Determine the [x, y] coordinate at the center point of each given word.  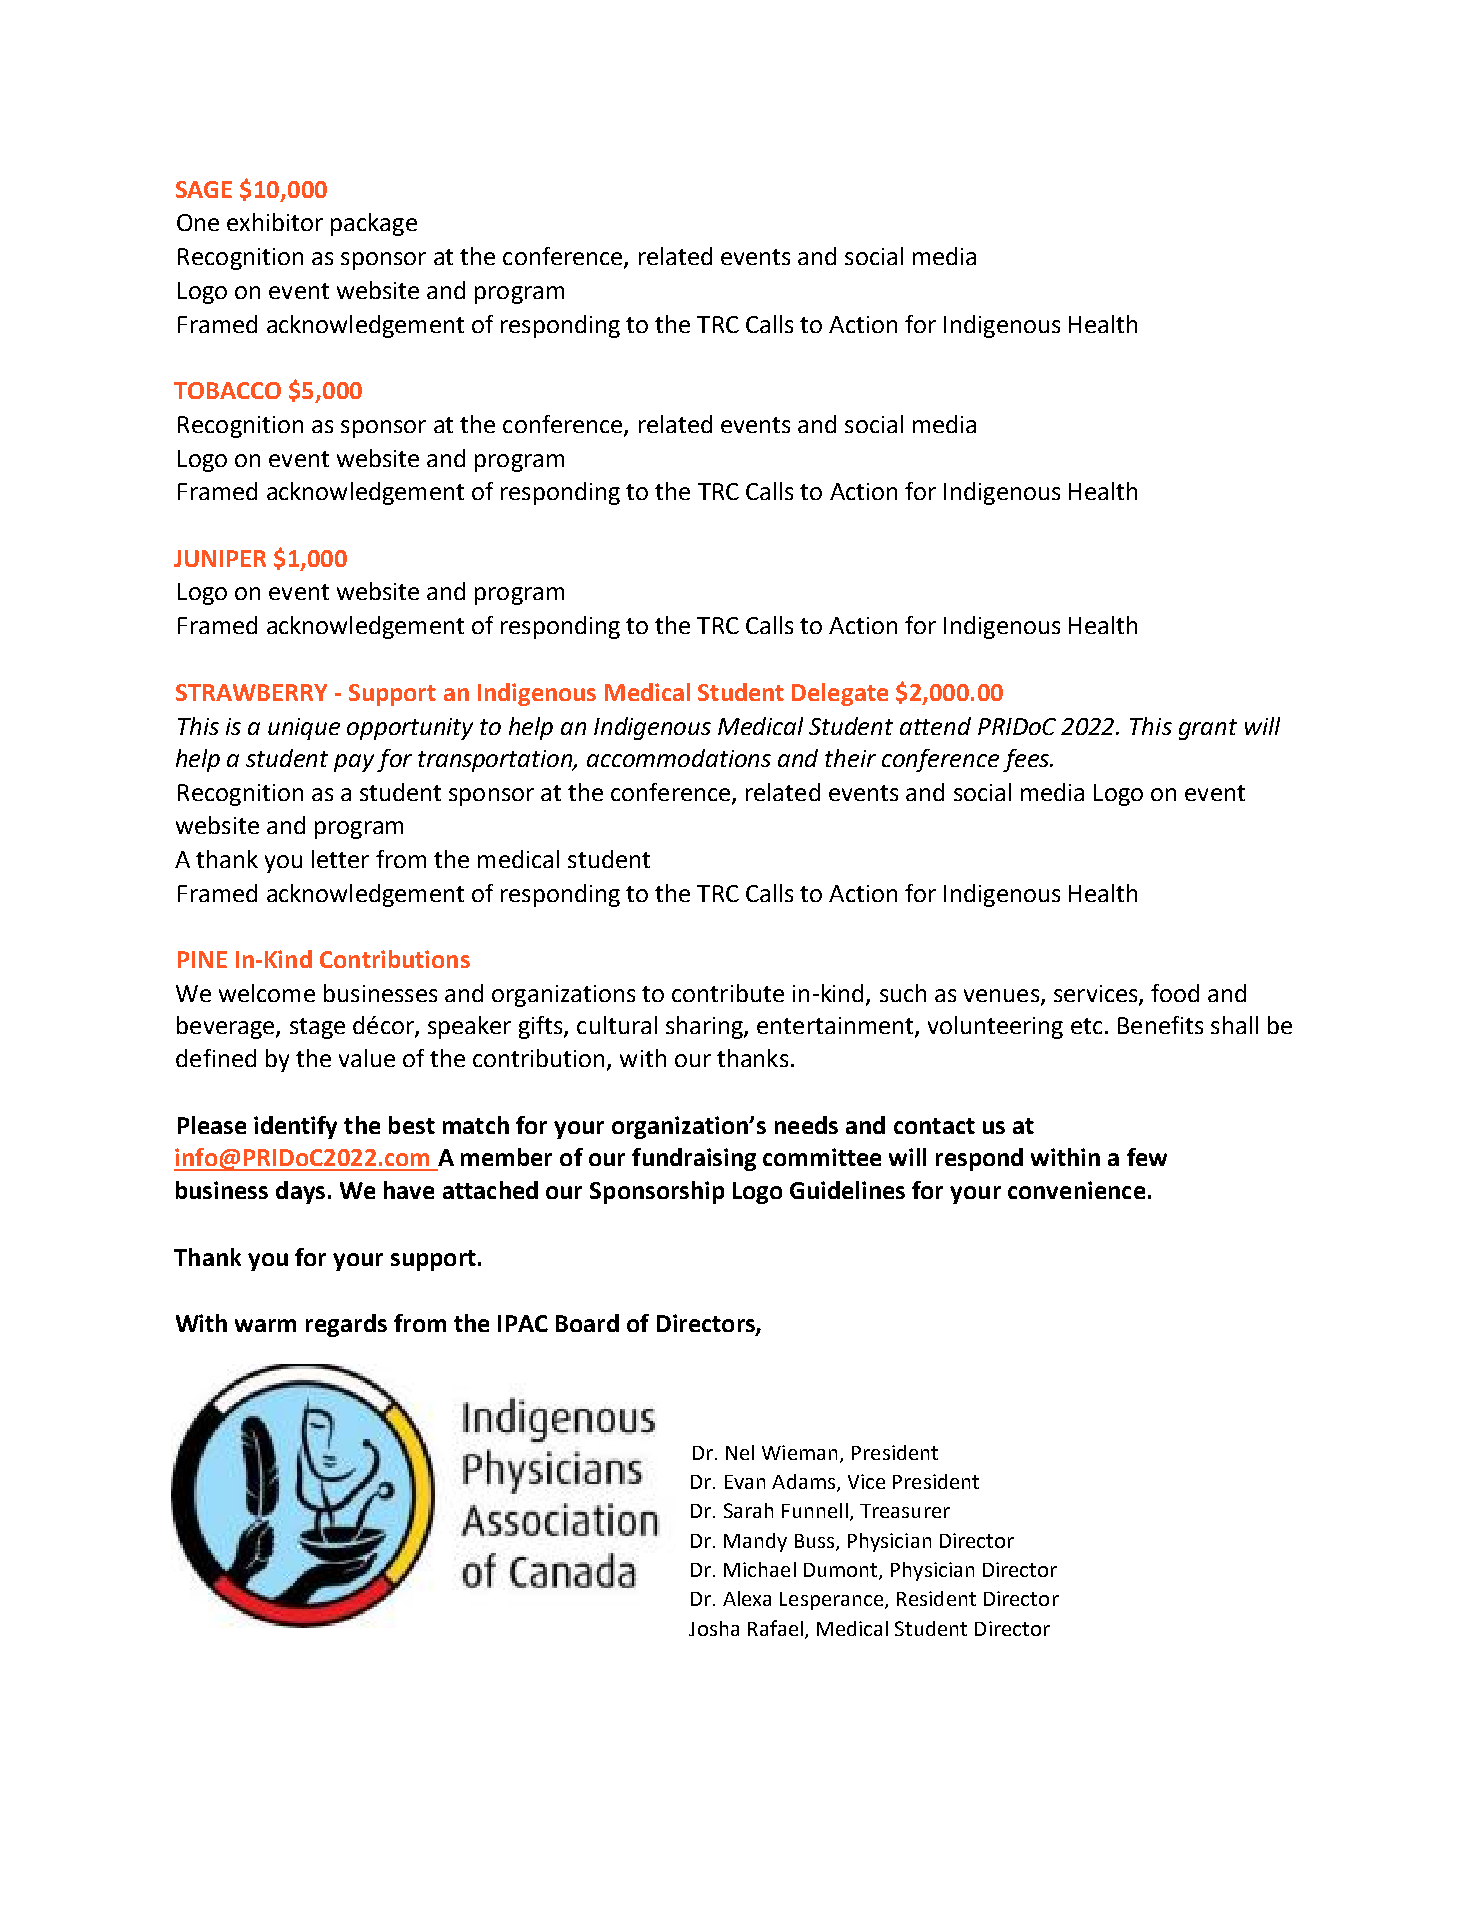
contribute [728, 993]
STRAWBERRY [251, 692]
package [374, 224]
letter [340, 859]
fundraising [694, 1159]
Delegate [840, 694]
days [300, 1192]
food [1175, 993]
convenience [1076, 1190]
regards [346, 1325]
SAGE [204, 189]
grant [1208, 729]
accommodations [679, 758]
